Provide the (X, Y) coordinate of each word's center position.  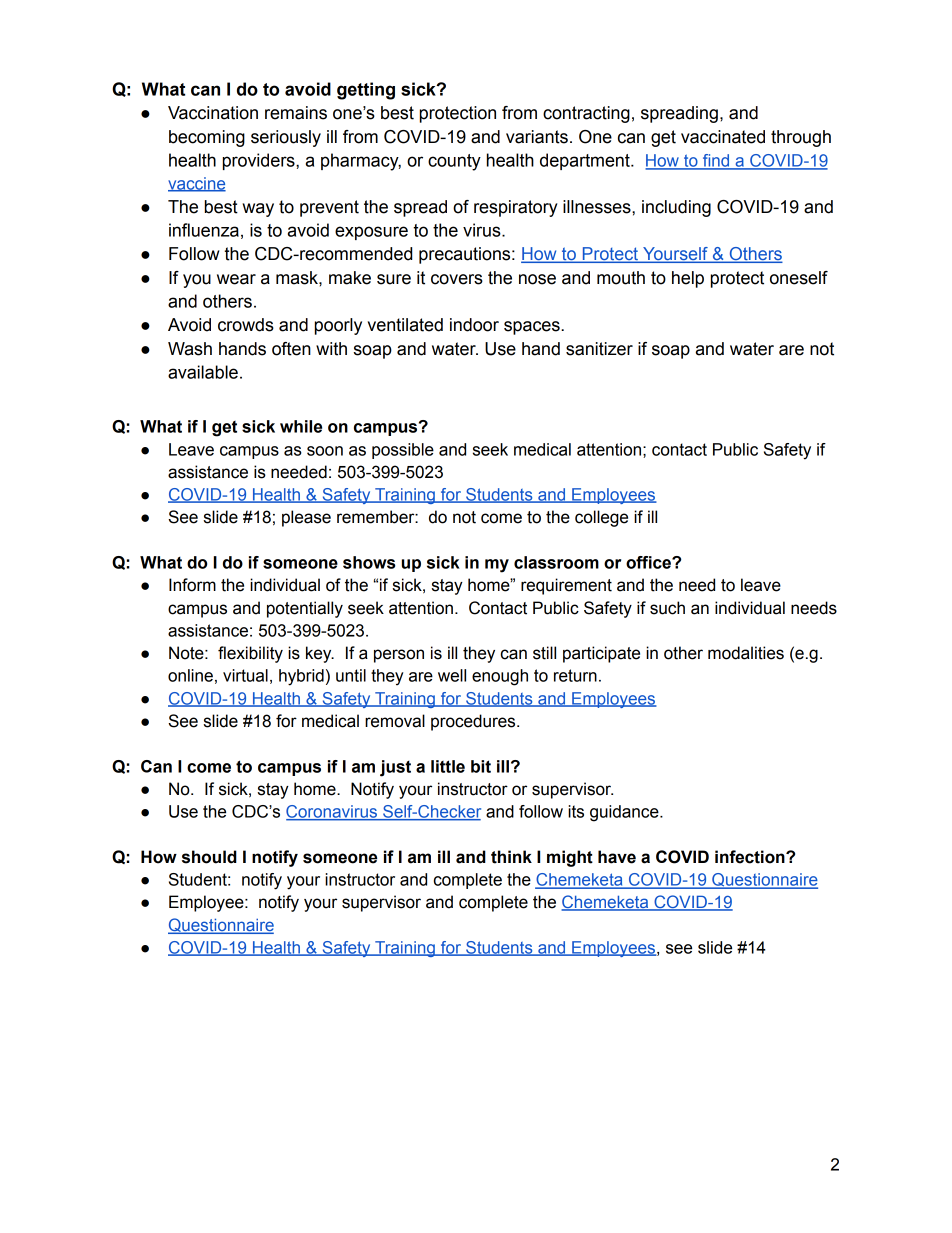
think (511, 857)
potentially (305, 609)
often (291, 349)
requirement (566, 586)
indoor (474, 325)
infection (751, 857)
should (209, 857)
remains (296, 113)
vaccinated (723, 137)
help (688, 279)
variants (537, 137)
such (667, 608)
